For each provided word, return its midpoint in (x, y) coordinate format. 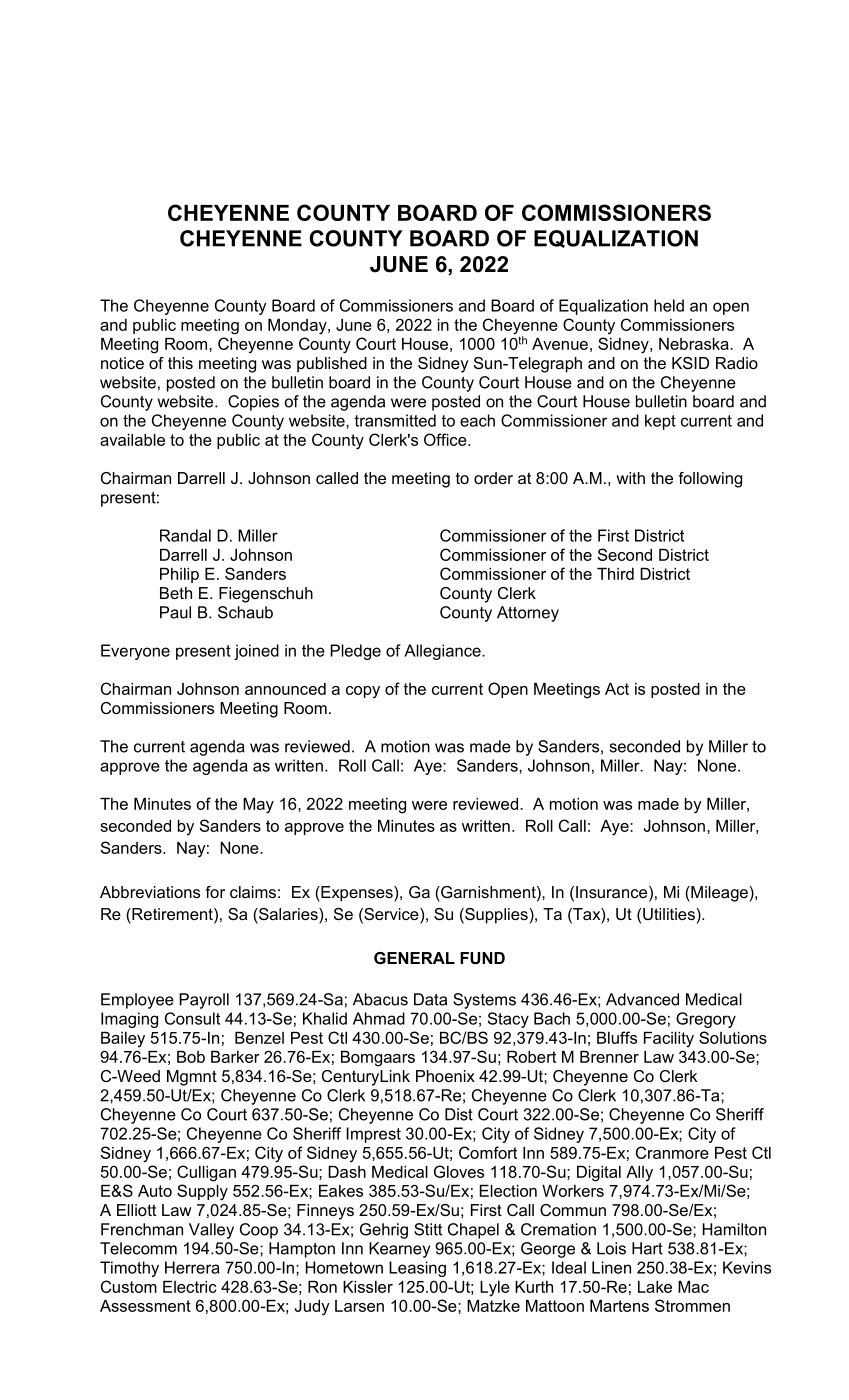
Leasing (417, 1269)
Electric (189, 1287)
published (332, 365)
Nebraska (695, 344)
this (180, 363)
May (258, 806)
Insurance (613, 893)
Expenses (357, 894)
